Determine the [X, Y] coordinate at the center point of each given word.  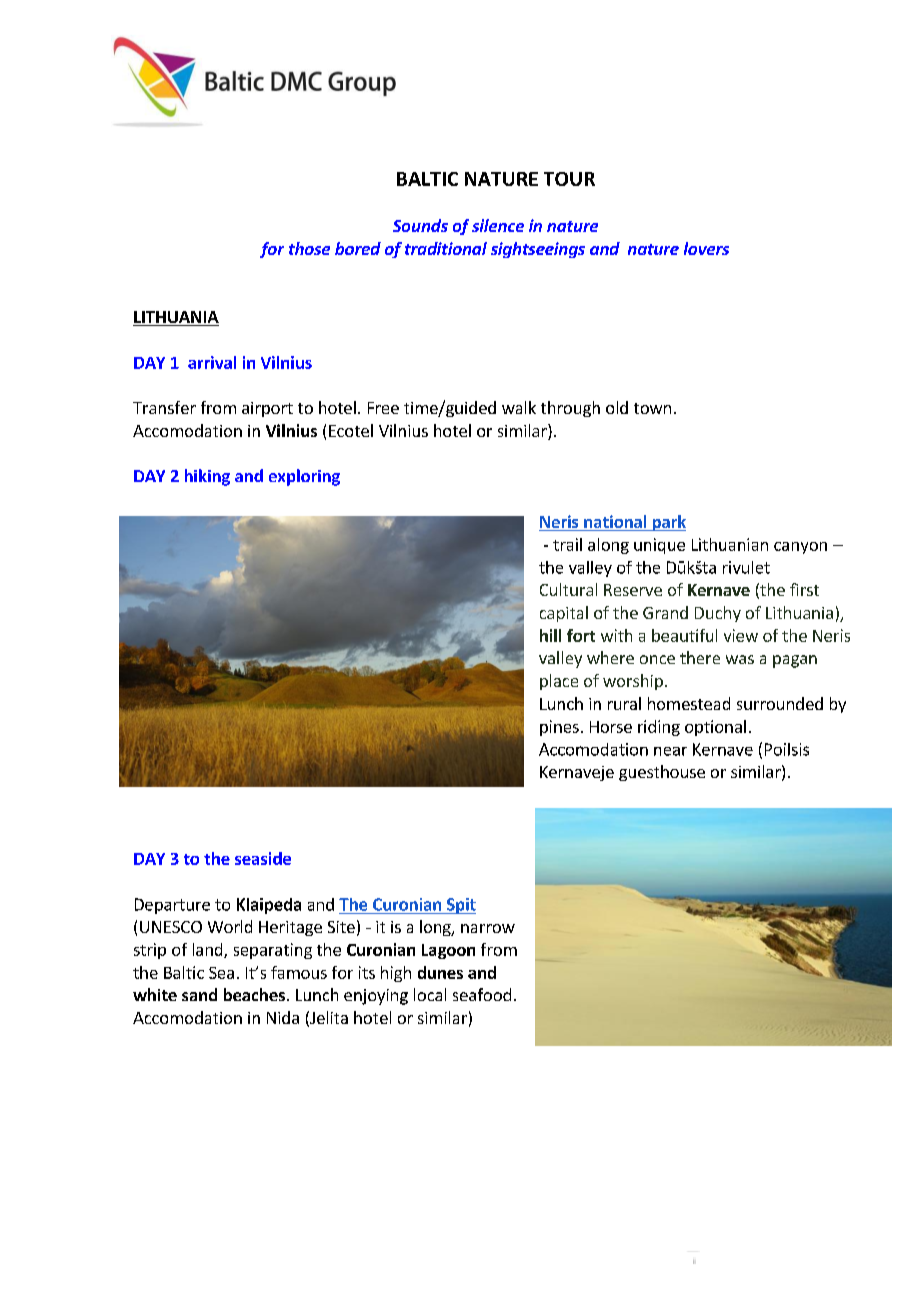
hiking [207, 477]
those [309, 248]
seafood [482, 994]
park [668, 523]
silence [498, 225]
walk [519, 407]
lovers [706, 248]
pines [559, 728]
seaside [263, 858]
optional [715, 728]
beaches [254, 994]
